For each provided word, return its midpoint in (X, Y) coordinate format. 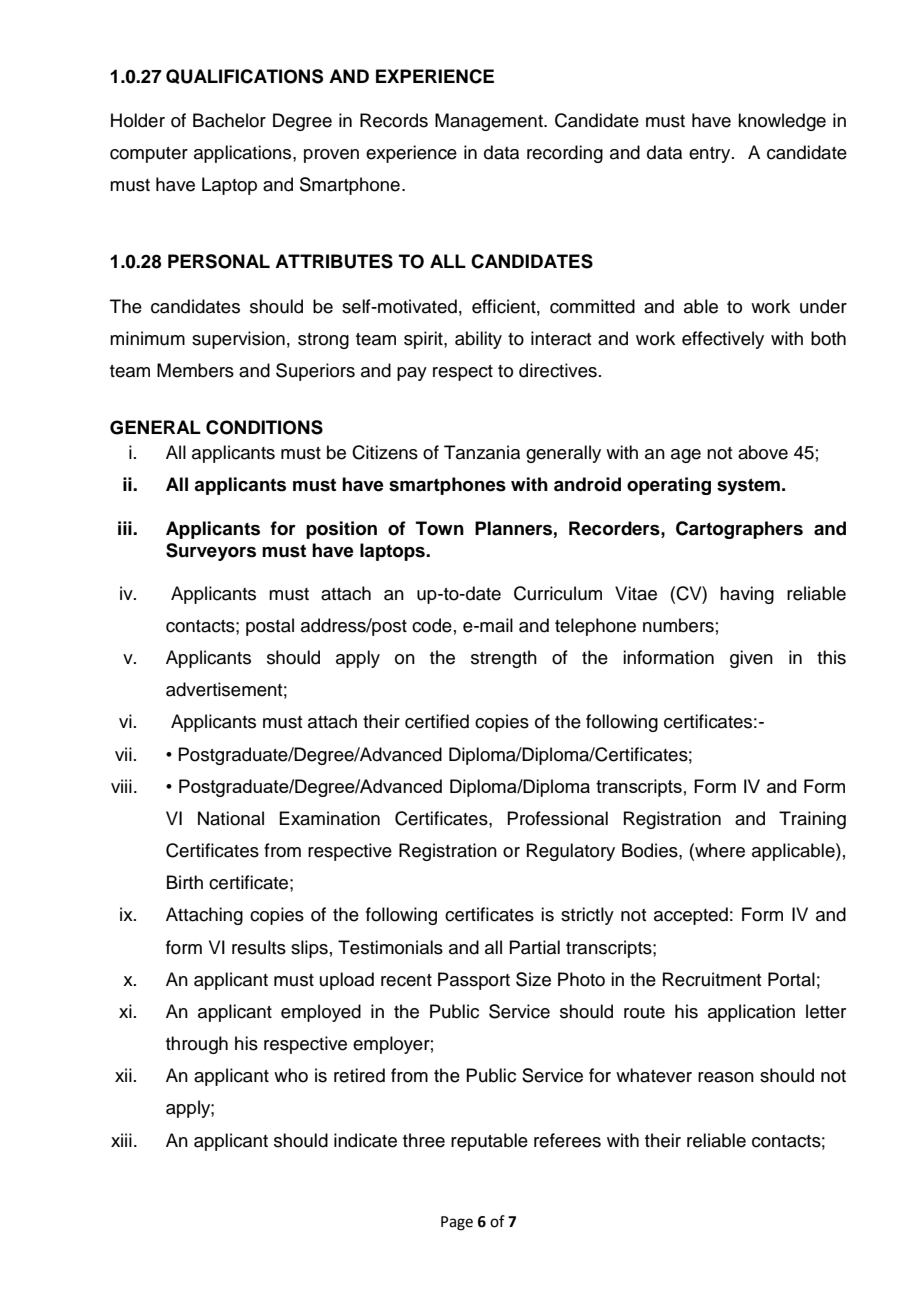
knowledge (782, 122)
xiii (121, 1140)
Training (812, 820)
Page (457, 1223)
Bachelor (229, 120)
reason (726, 1077)
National (231, 818)
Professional (557, 818)
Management (490, 122)
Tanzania (482, 452)
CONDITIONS (264, 427)
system (748, 486)
